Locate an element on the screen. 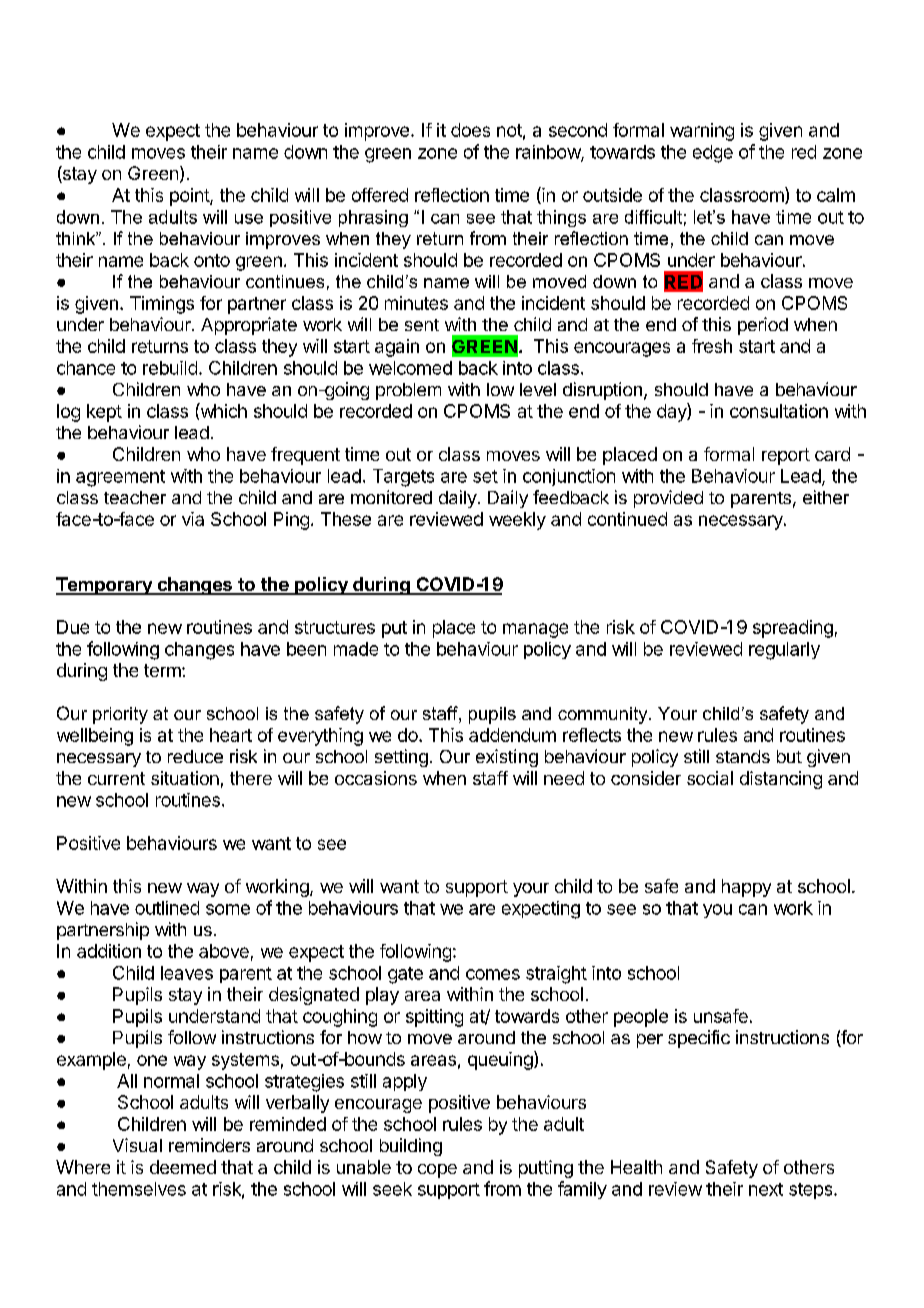  edge is located at coordinates (713, 154).
